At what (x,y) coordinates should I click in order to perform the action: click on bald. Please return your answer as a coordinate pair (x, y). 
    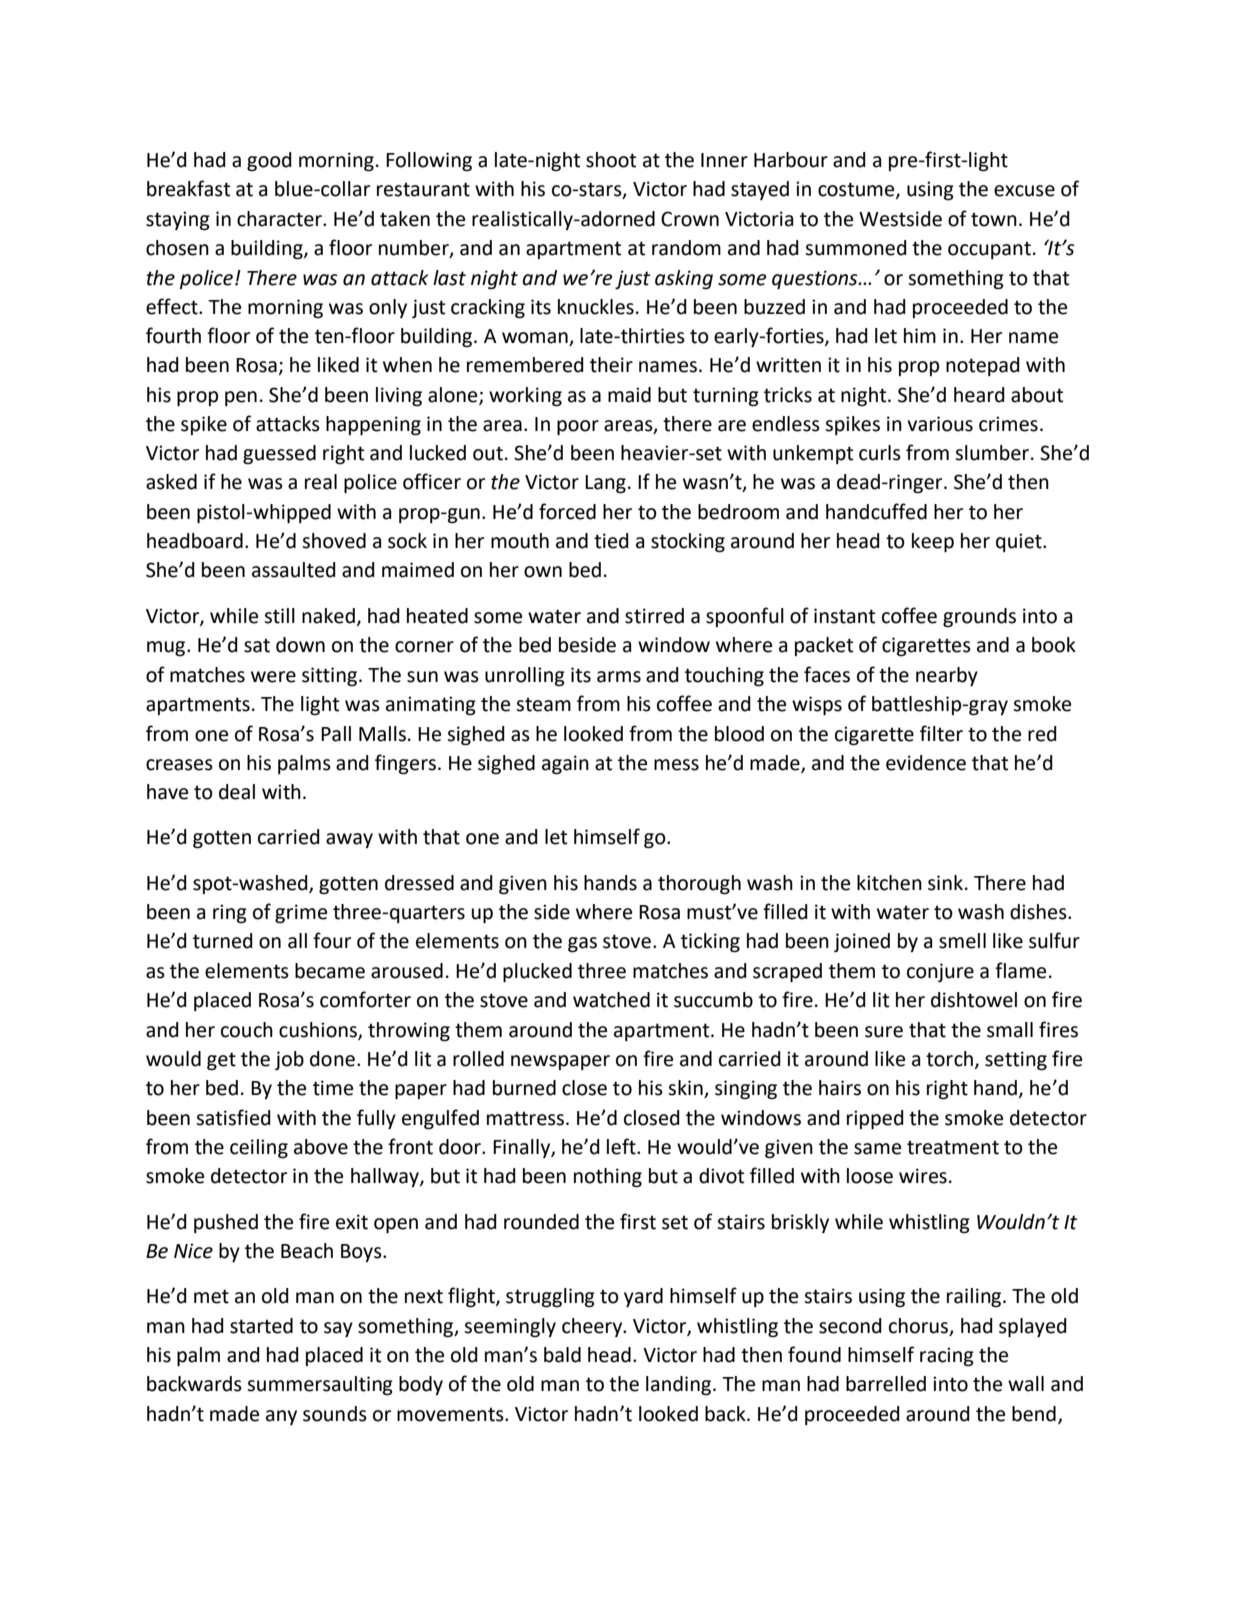
    Looking at the image, I should click on (562, 1355).
